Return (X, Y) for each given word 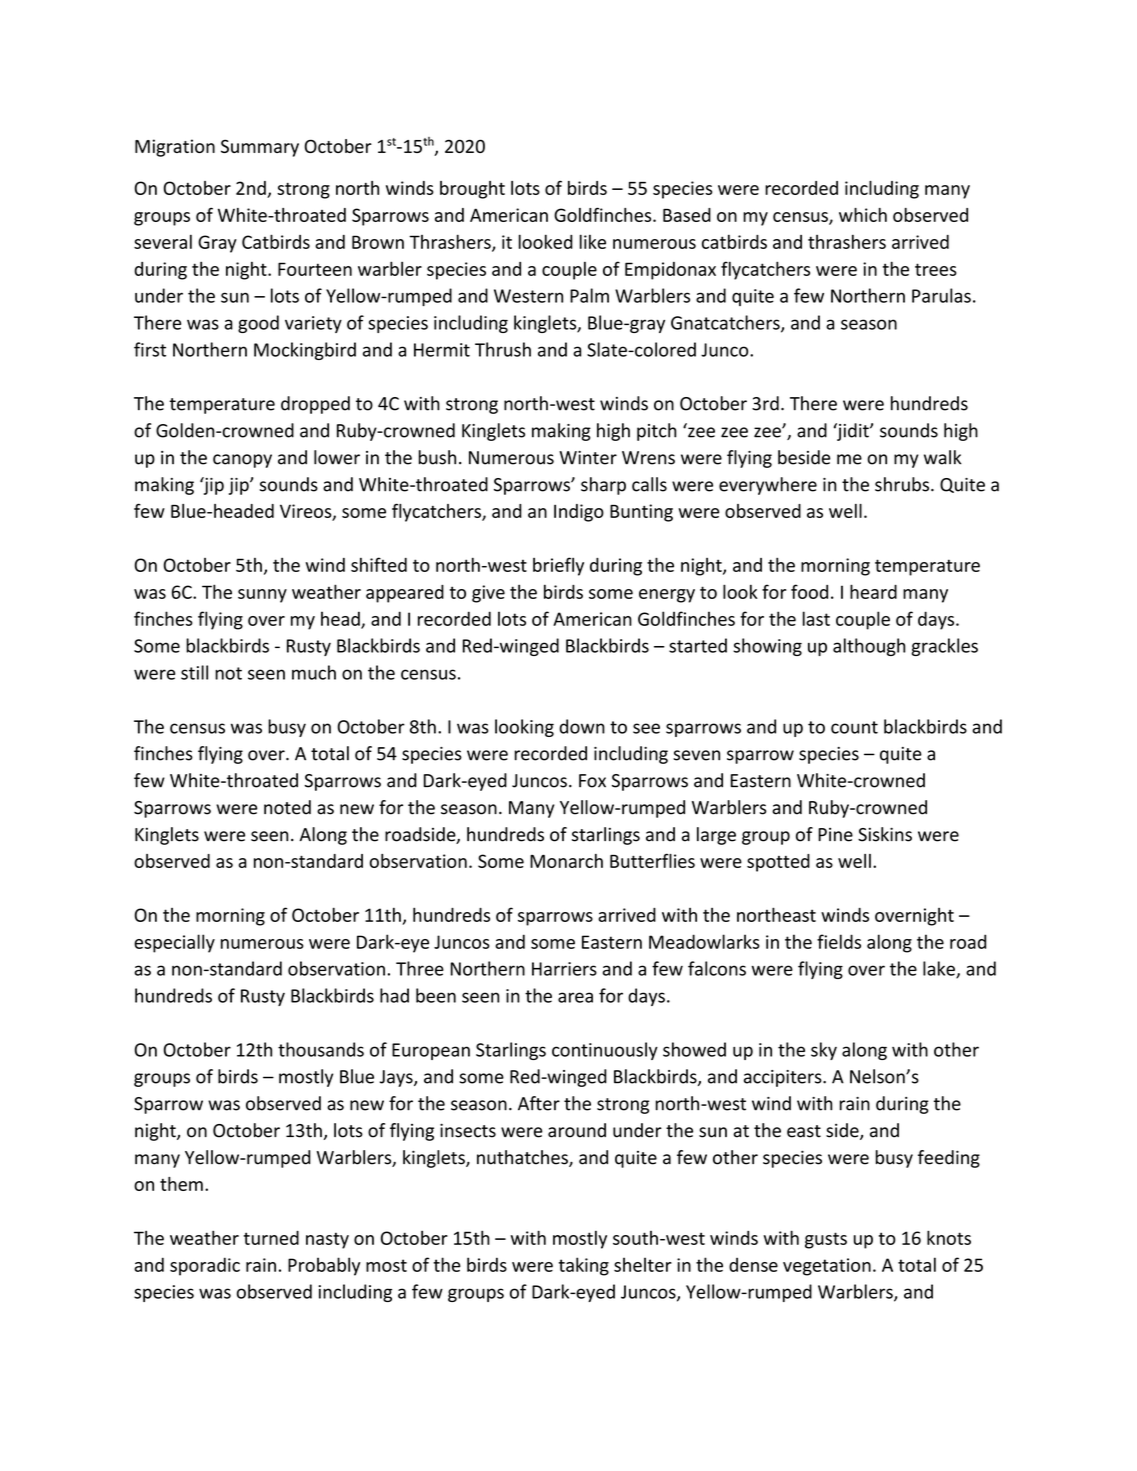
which (863, 215)
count (854, 727)
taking (584, 1266)
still (194, 672)
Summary (260, 148)
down (582, 726)
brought (472, 190)
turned (271, 1238)
